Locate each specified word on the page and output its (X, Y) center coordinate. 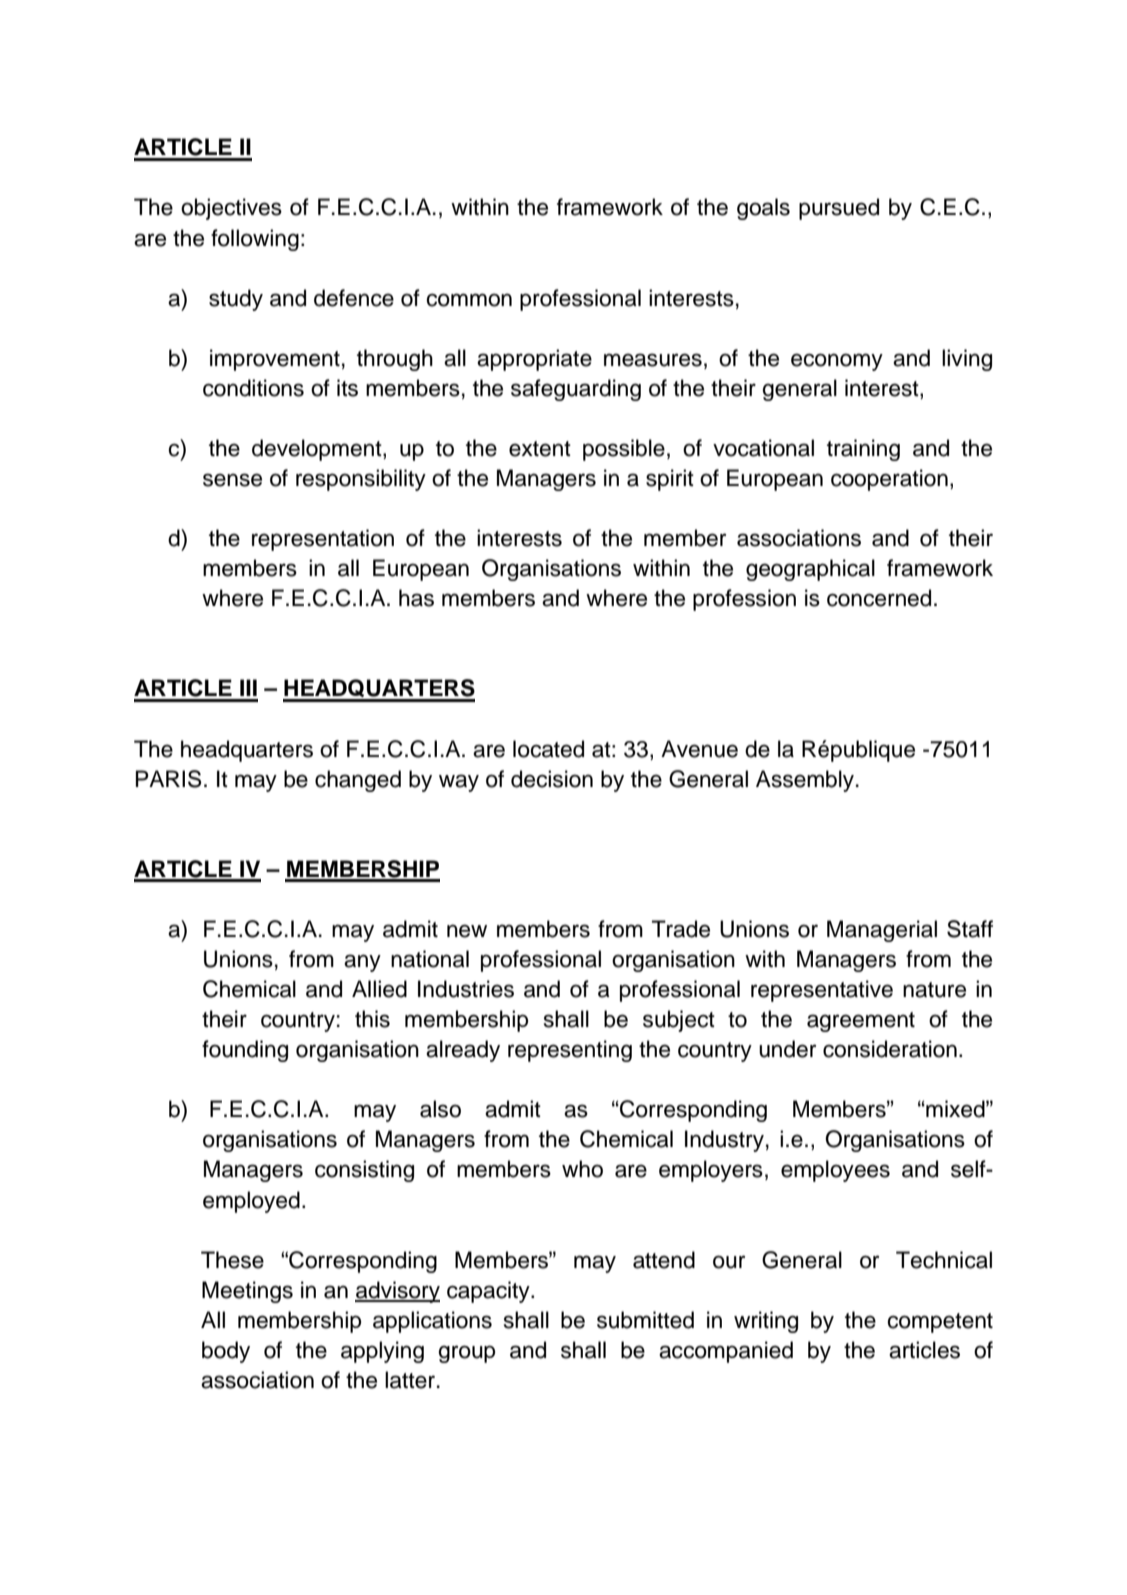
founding (245, 1051)
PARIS (168, 779)
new (467, 931)
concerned (879, 598)
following (255, 240)
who (582, 1169)
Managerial (882, 931)
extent (540, 449)
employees (835, 1171)
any (362, 963)
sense (232, 480)
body (226, 1352)
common (469, 300)
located (548, 749)
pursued (839, 209)
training (863, 450)
